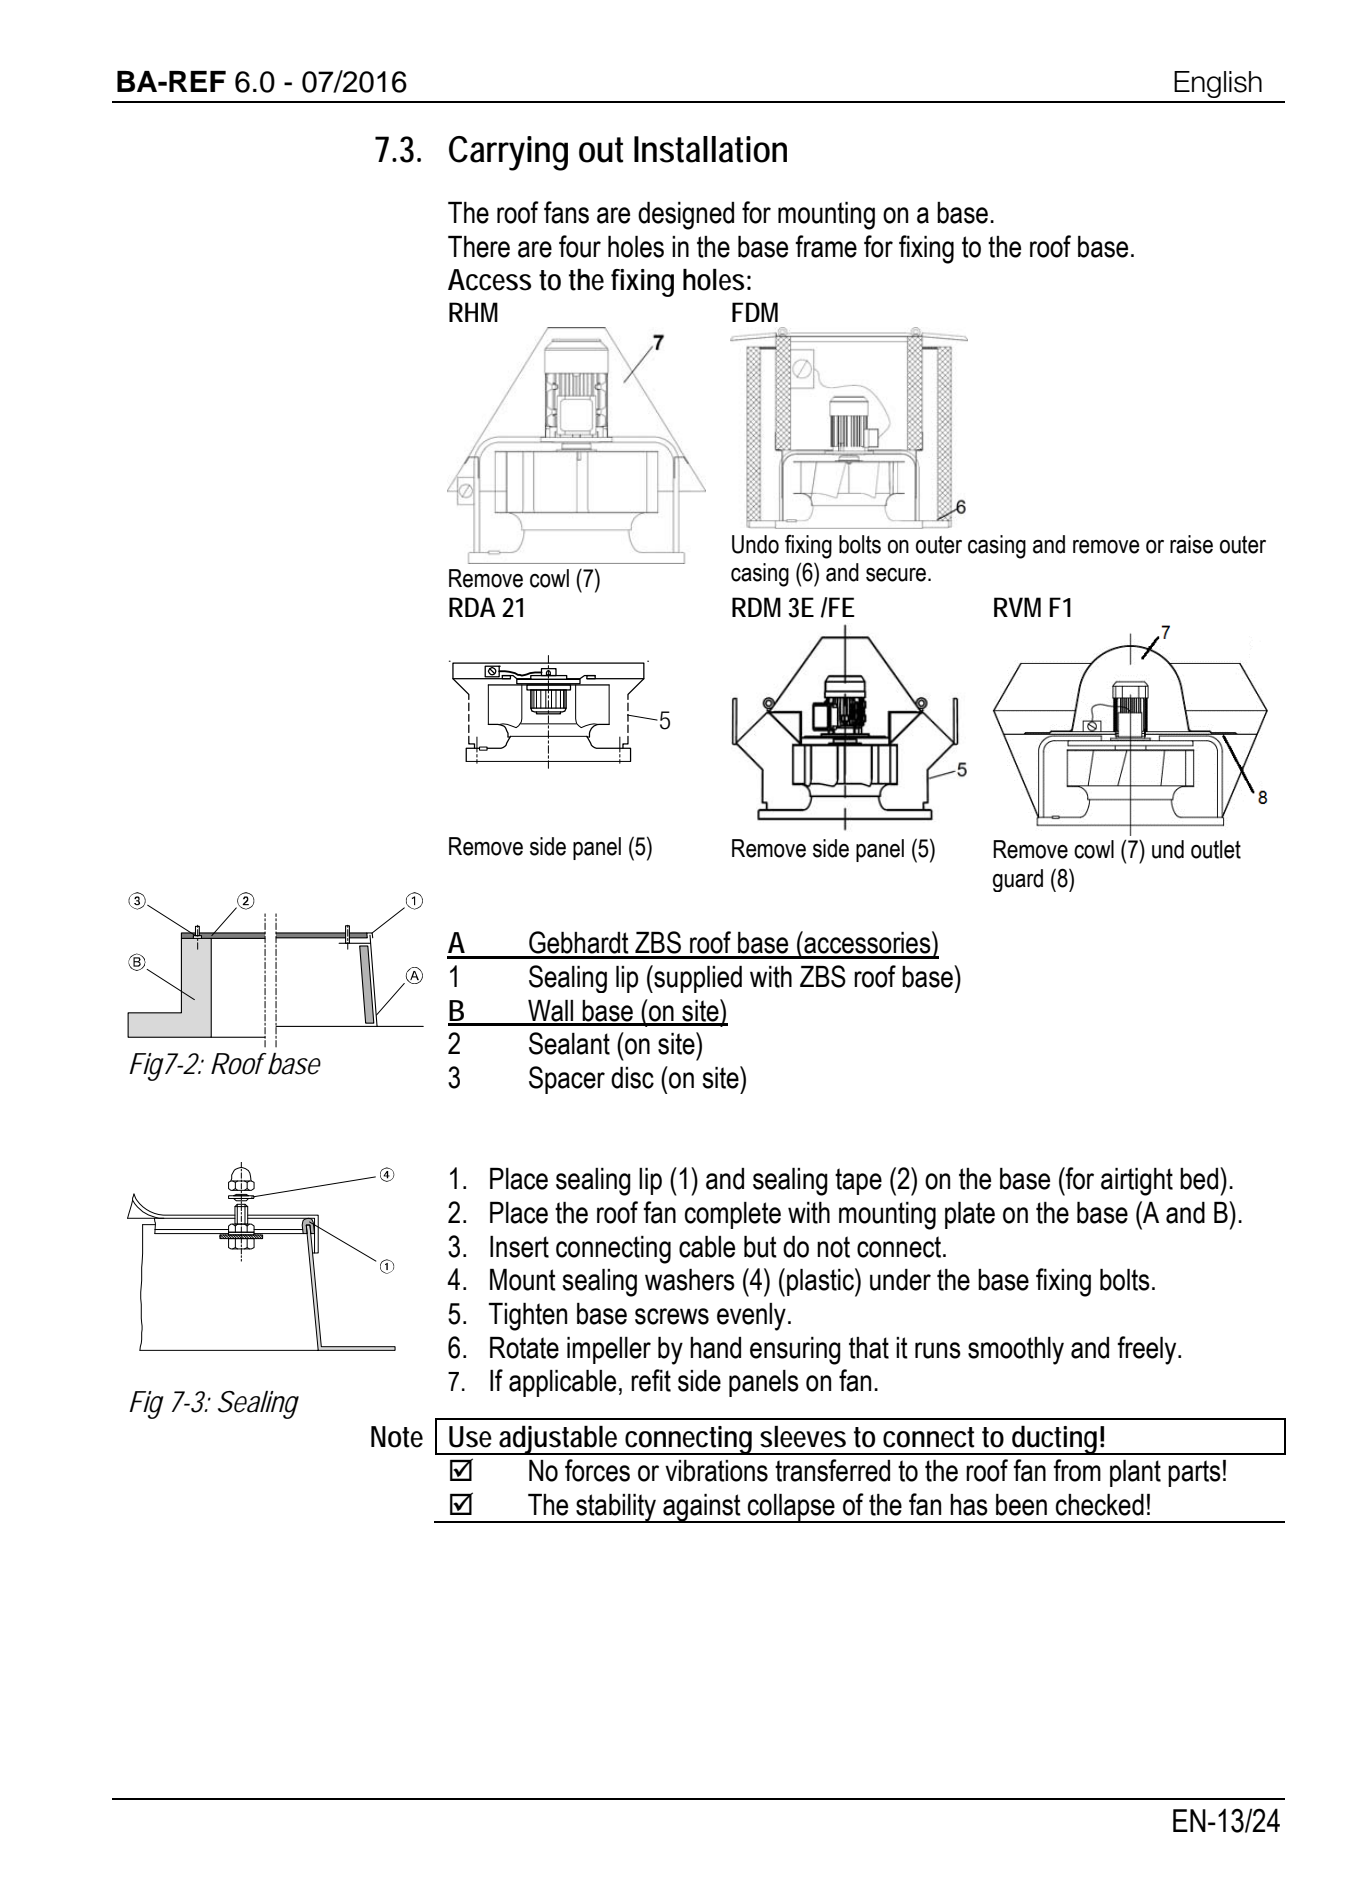 The image size is (1345, 1903). What do you see at coordinates (508, 153) in the screenshot?
I see `Carrying` at bounding box center [508, 153].
